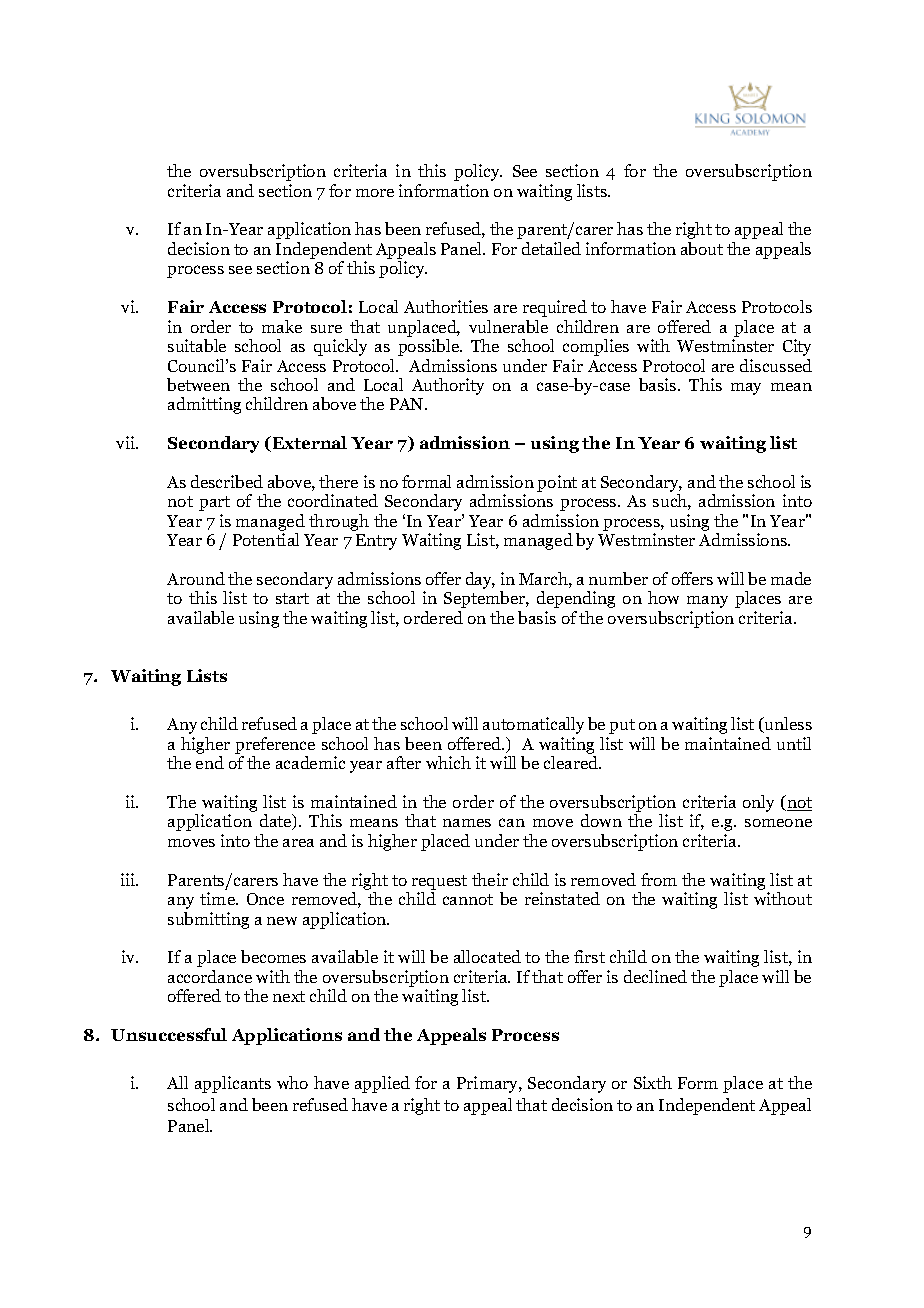 This screenshot has width=924, height=1308. What do you see at coordinates (382, 1084) in the screenshot?
I see `applied` at bounding box center [382, 1084].
